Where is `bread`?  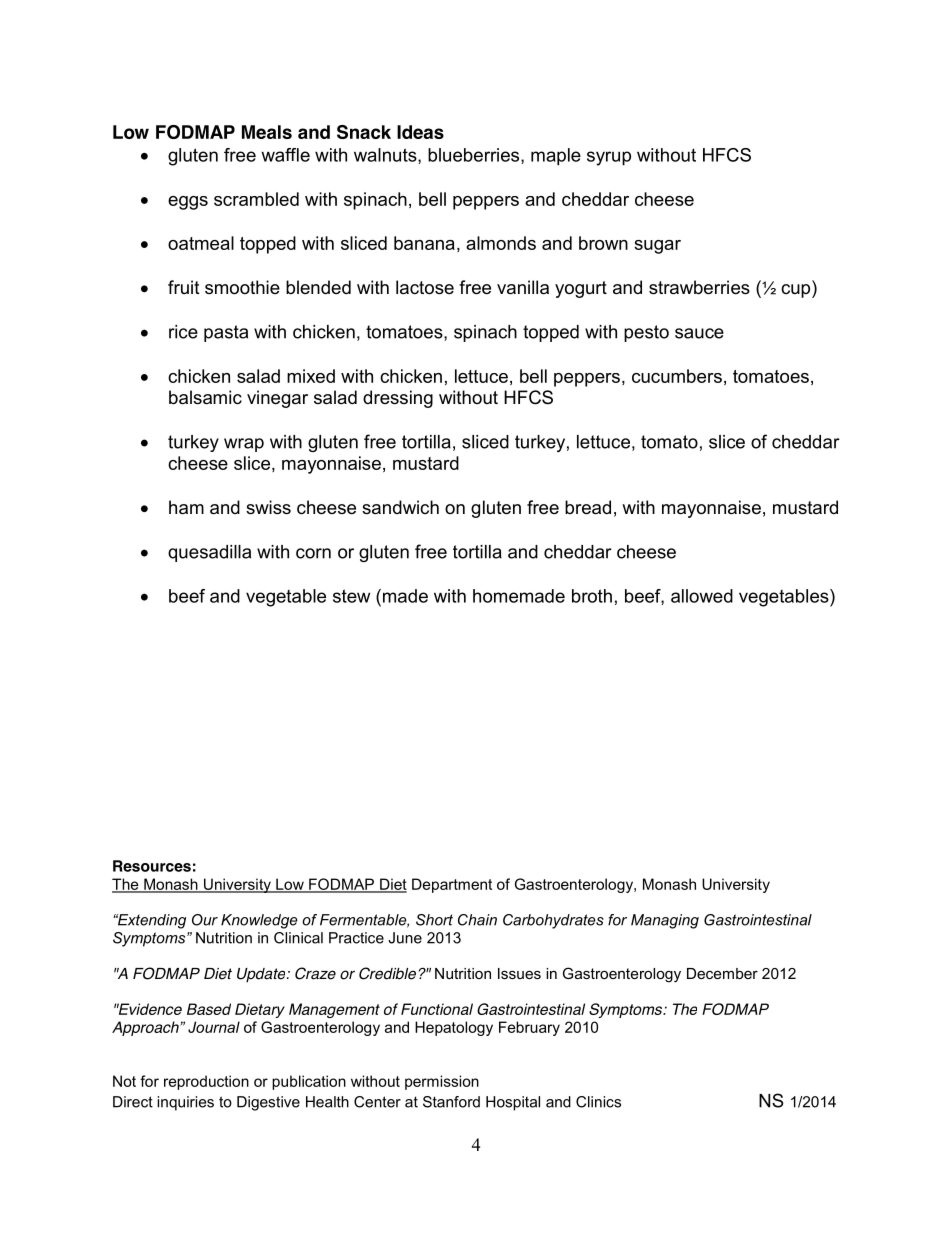 bread is located at coordinates (588, 507).
